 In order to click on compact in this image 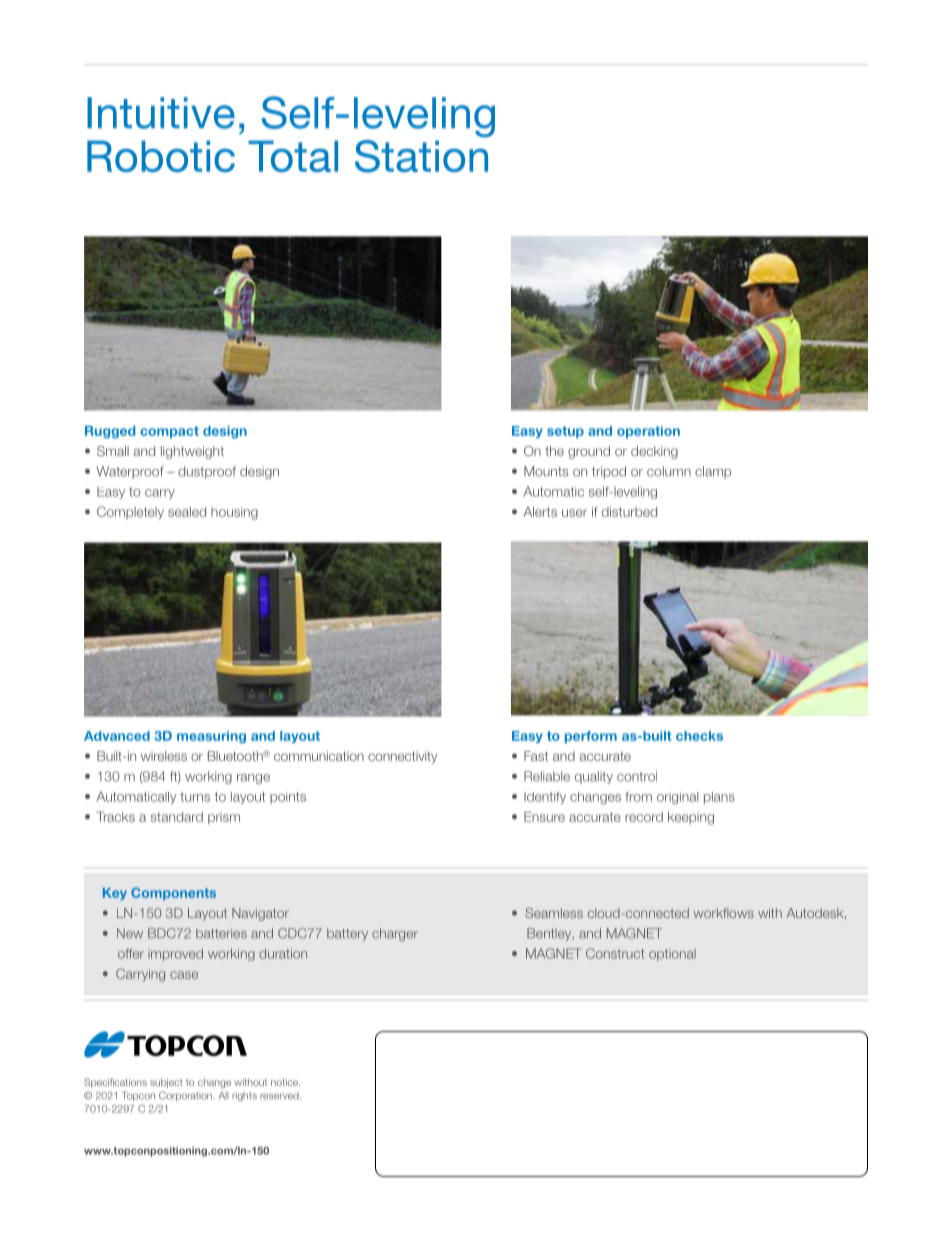, I will do `click(169, 432)`.
